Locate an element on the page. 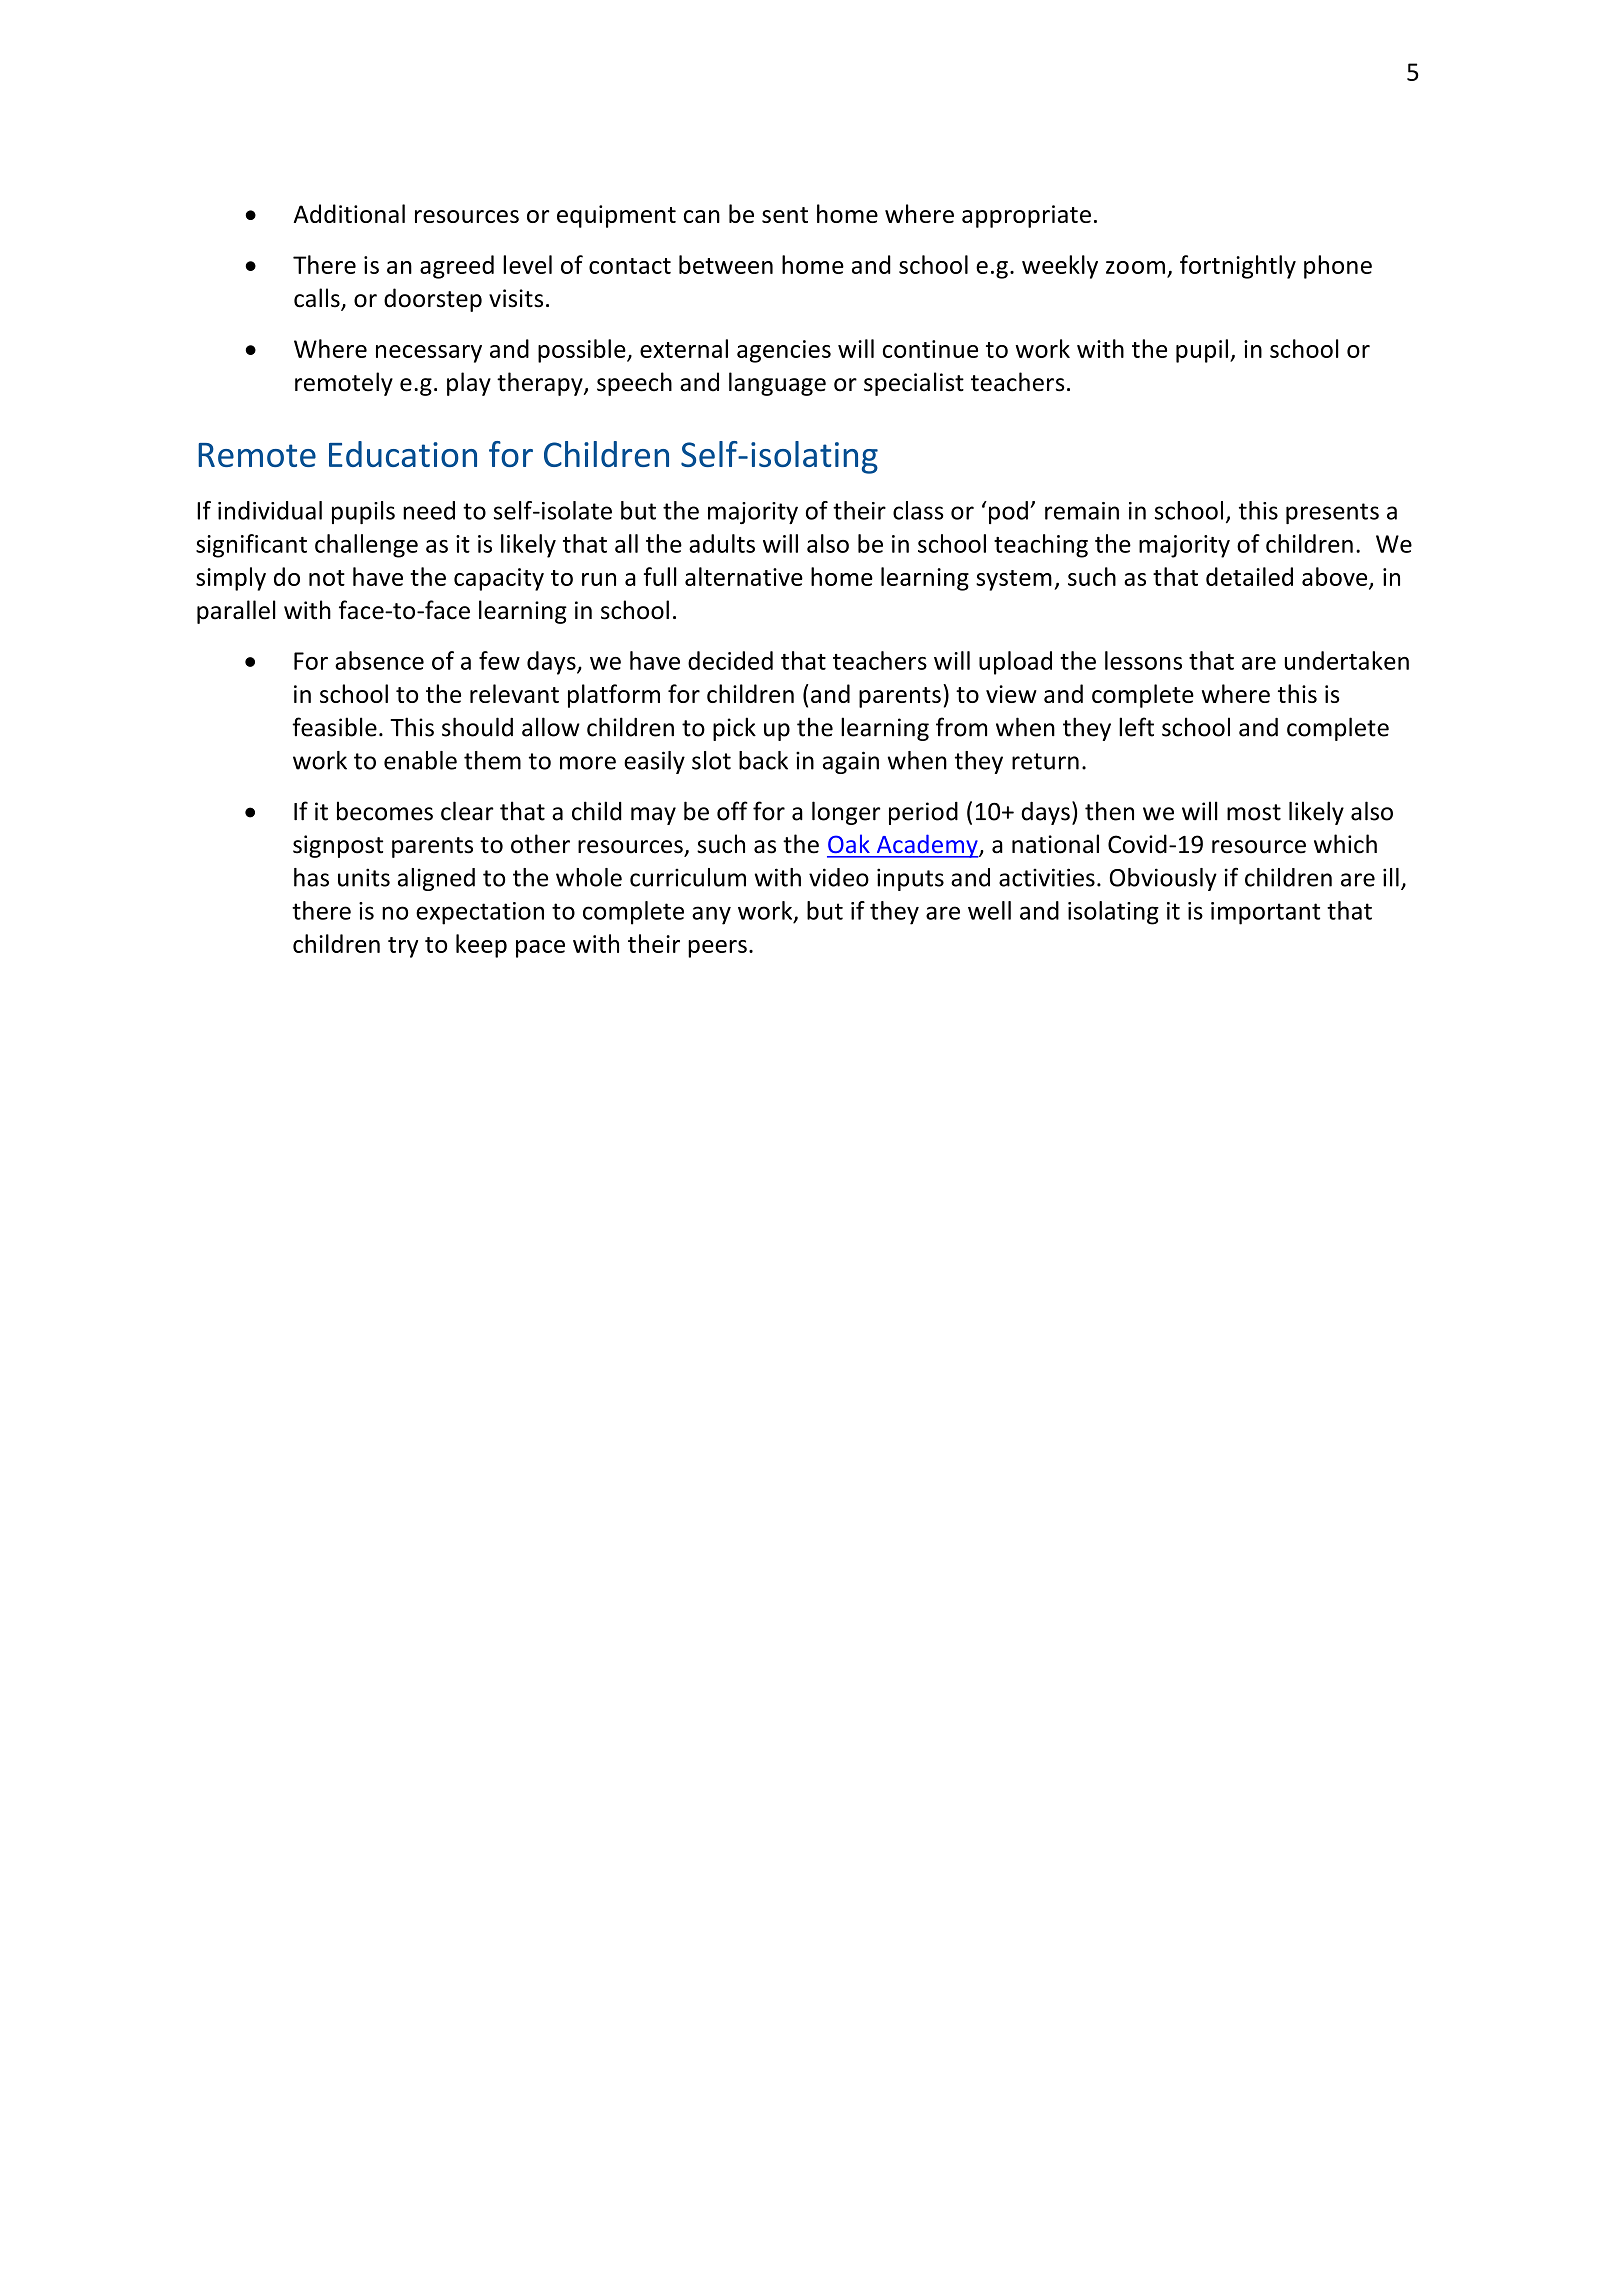 The width and height of the document is (1615, 2286). Additional is located at coordinates (349, 213).
